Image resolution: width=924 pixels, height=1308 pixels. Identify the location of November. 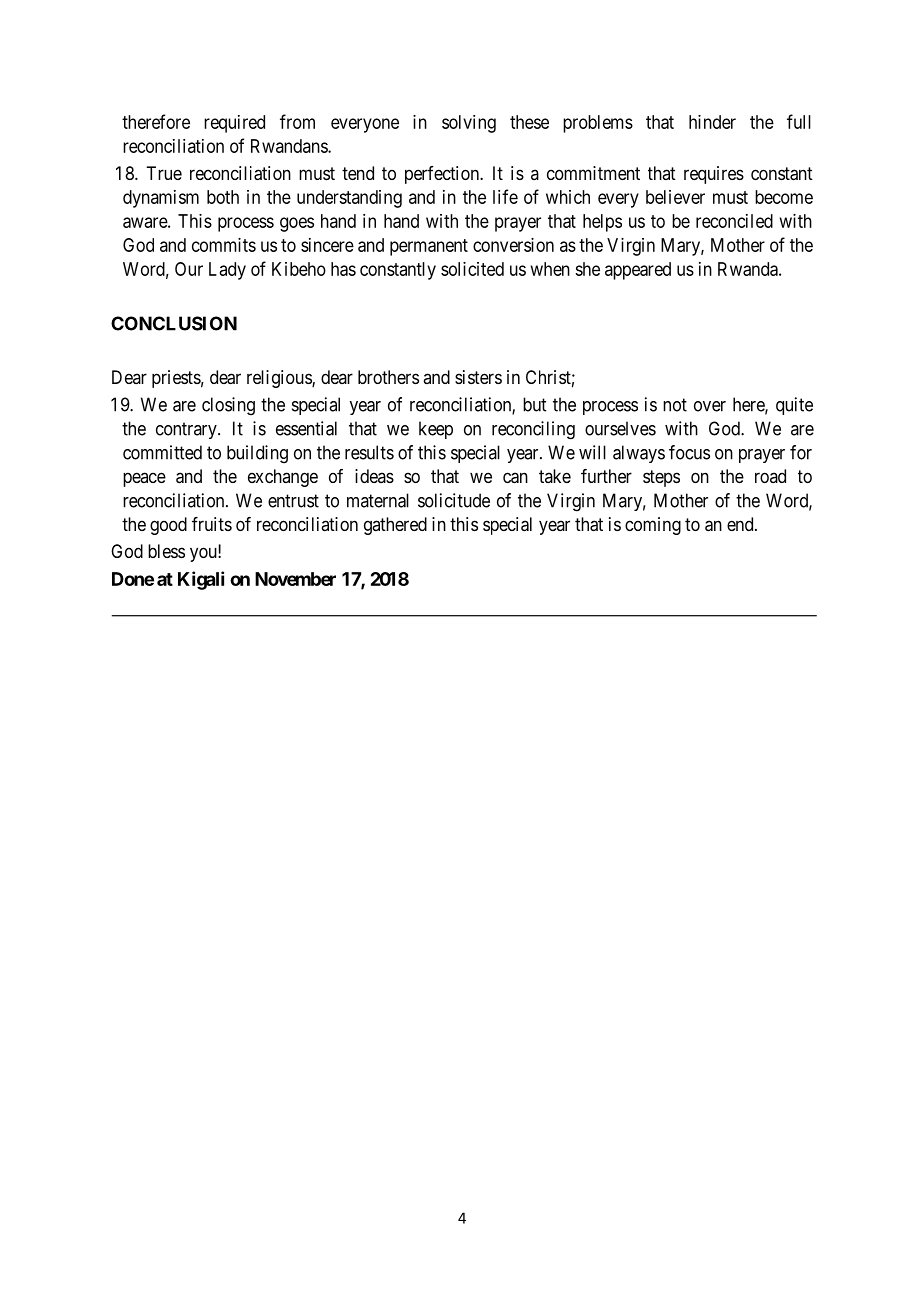
(295, 579).
